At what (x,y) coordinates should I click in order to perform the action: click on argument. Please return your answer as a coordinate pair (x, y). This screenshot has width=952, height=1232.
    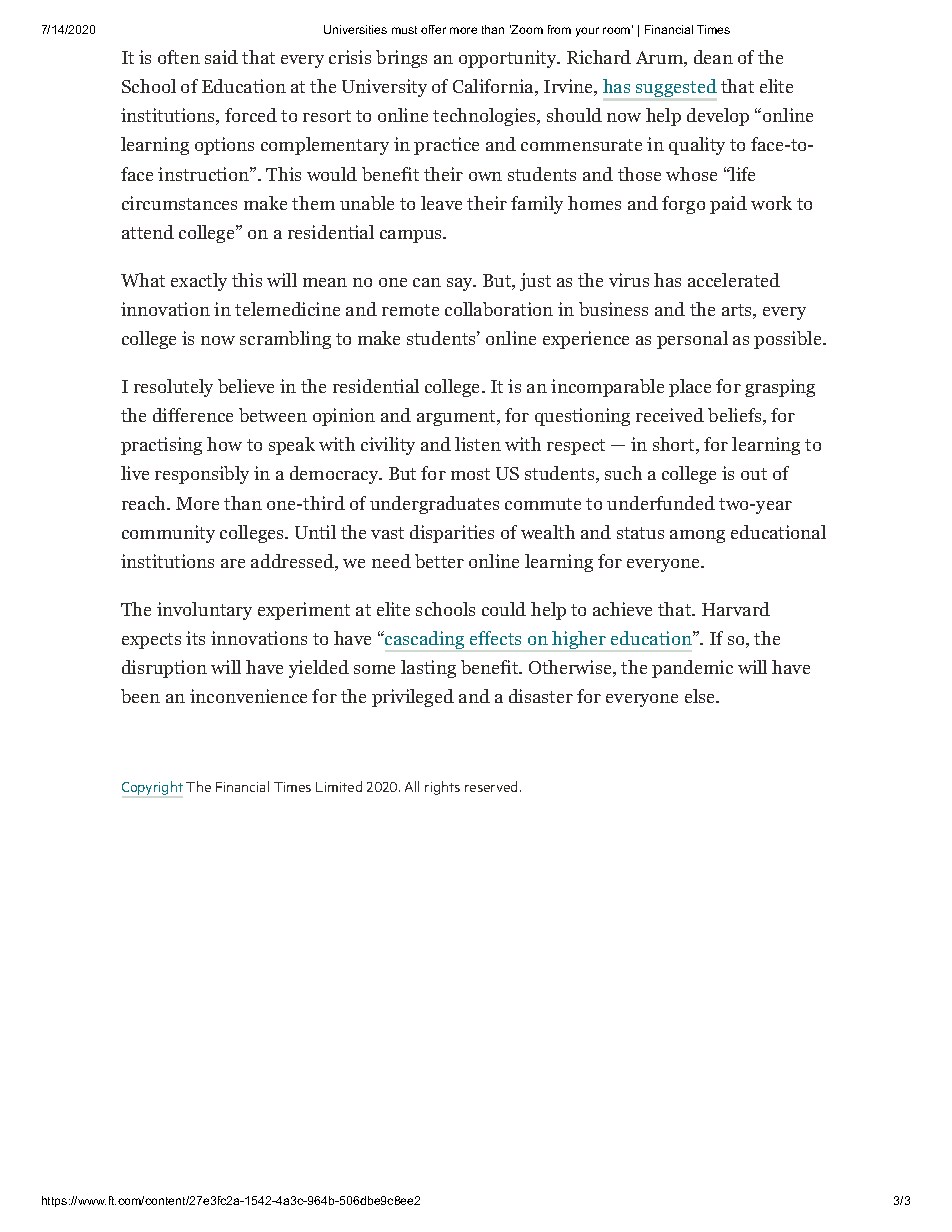
    Looking at the image, I should click on (457, 418).
